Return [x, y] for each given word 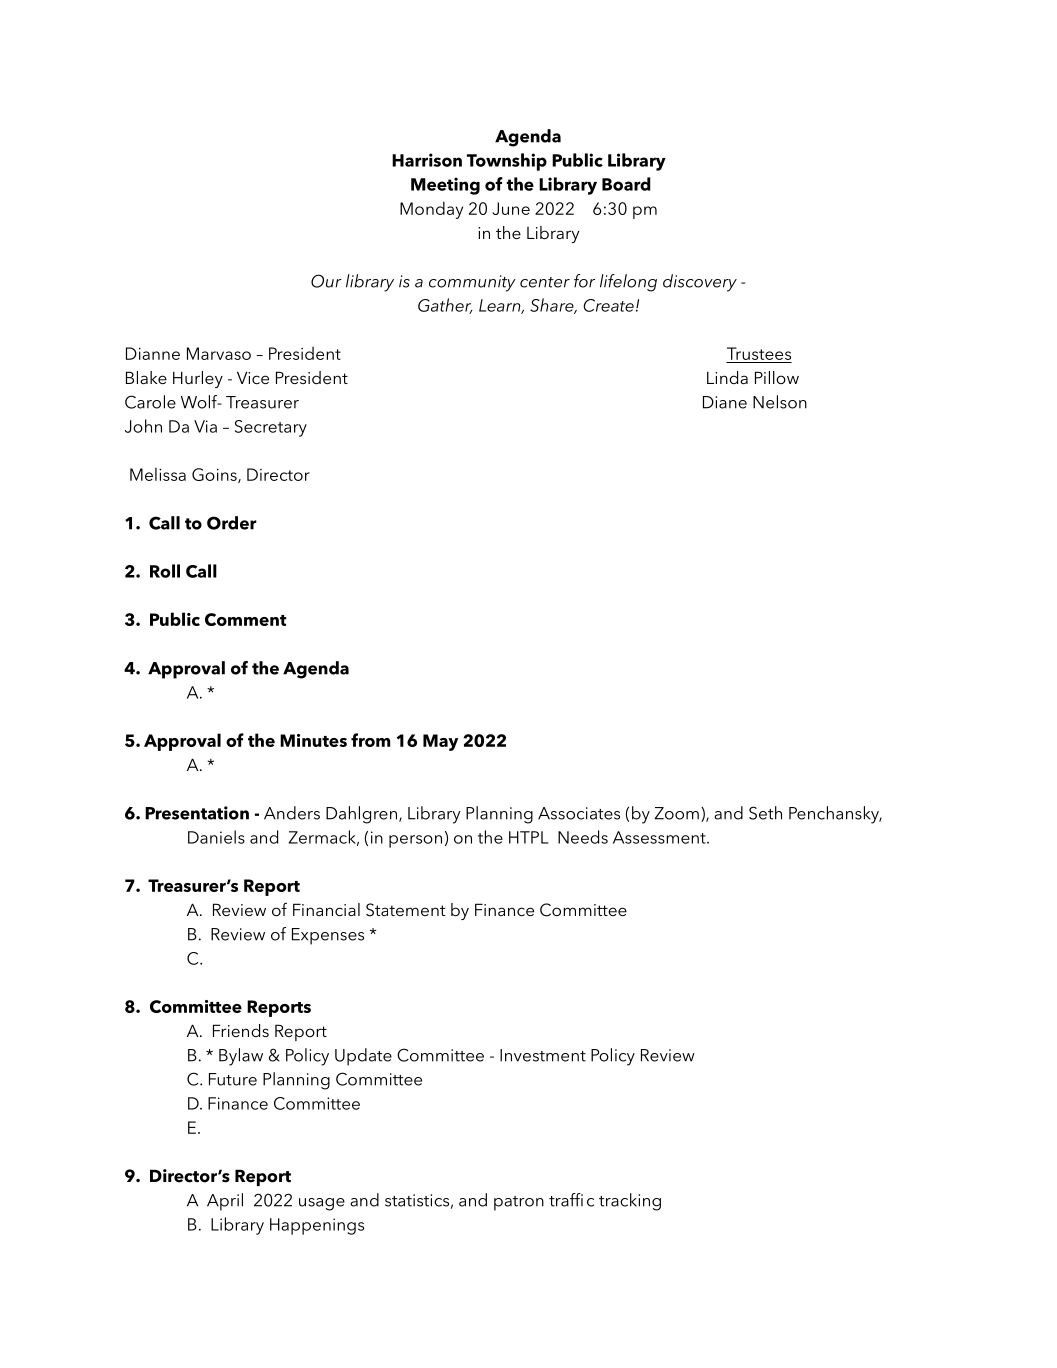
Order [232, 523]
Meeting [445, 186]
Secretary [271, 428]
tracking [630, 1202]
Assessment [660, 837]
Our [326, 281]
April [225, 1202]
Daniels [216, 837]
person [415, 841]
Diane [725, 402]
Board [626, 184]
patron [519, 1203]
